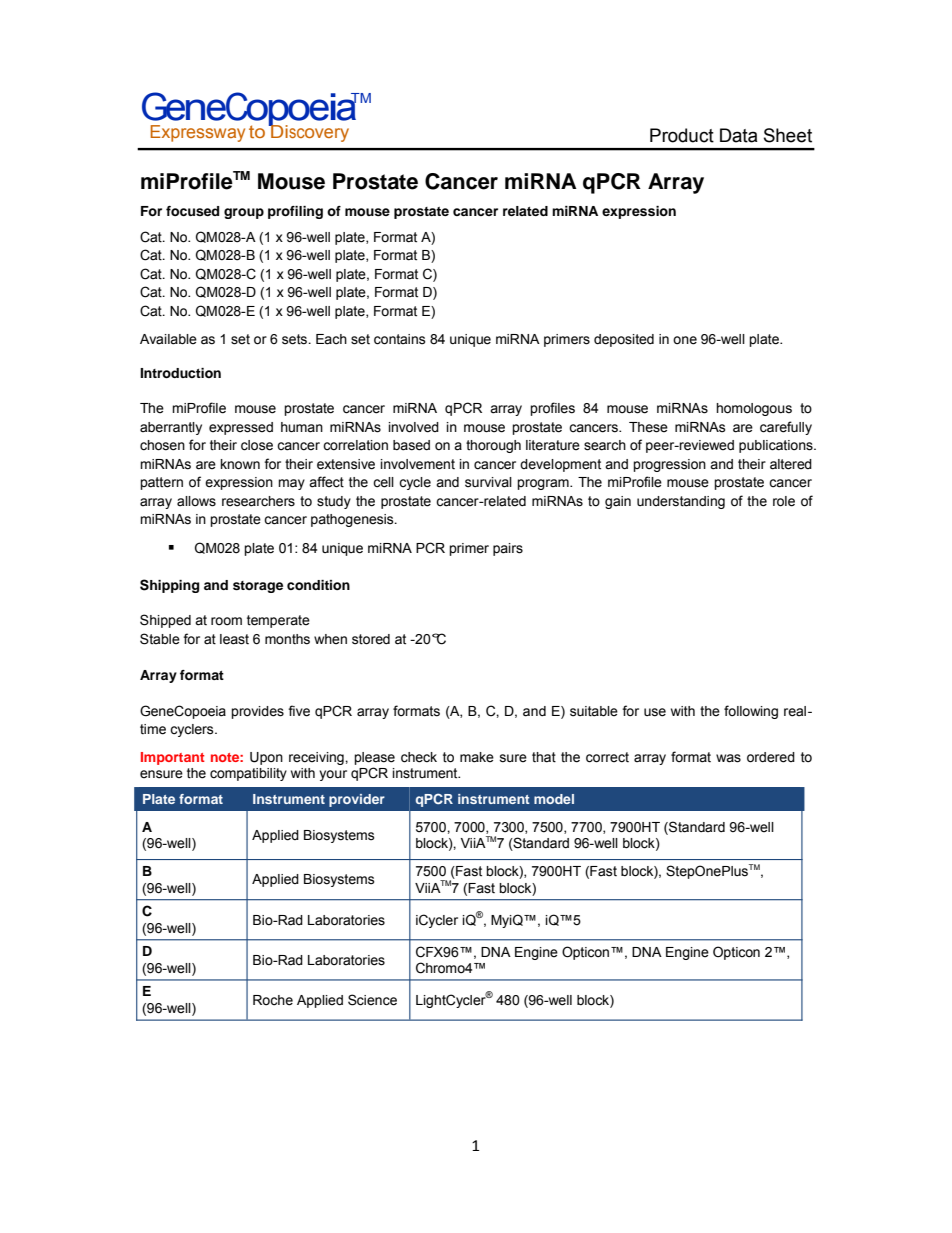 This document has width=952, height=1233. Describe the element at coordinates (554, 799) in the document. I see `model` at that location.
